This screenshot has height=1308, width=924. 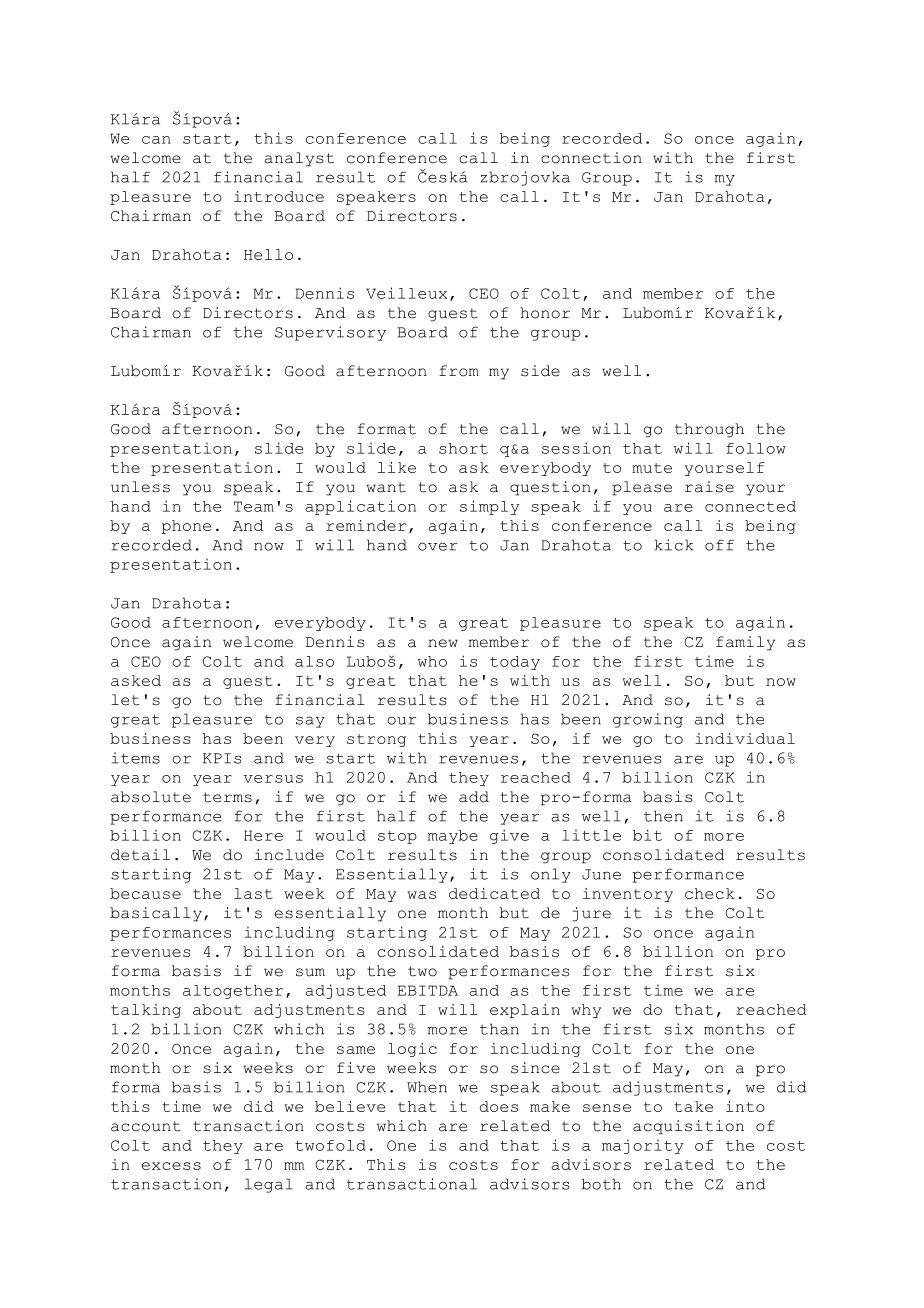 What do you see at coordinates (648, 720) in the screenshot?
I see `growing` at bounding box center [648, 720].
